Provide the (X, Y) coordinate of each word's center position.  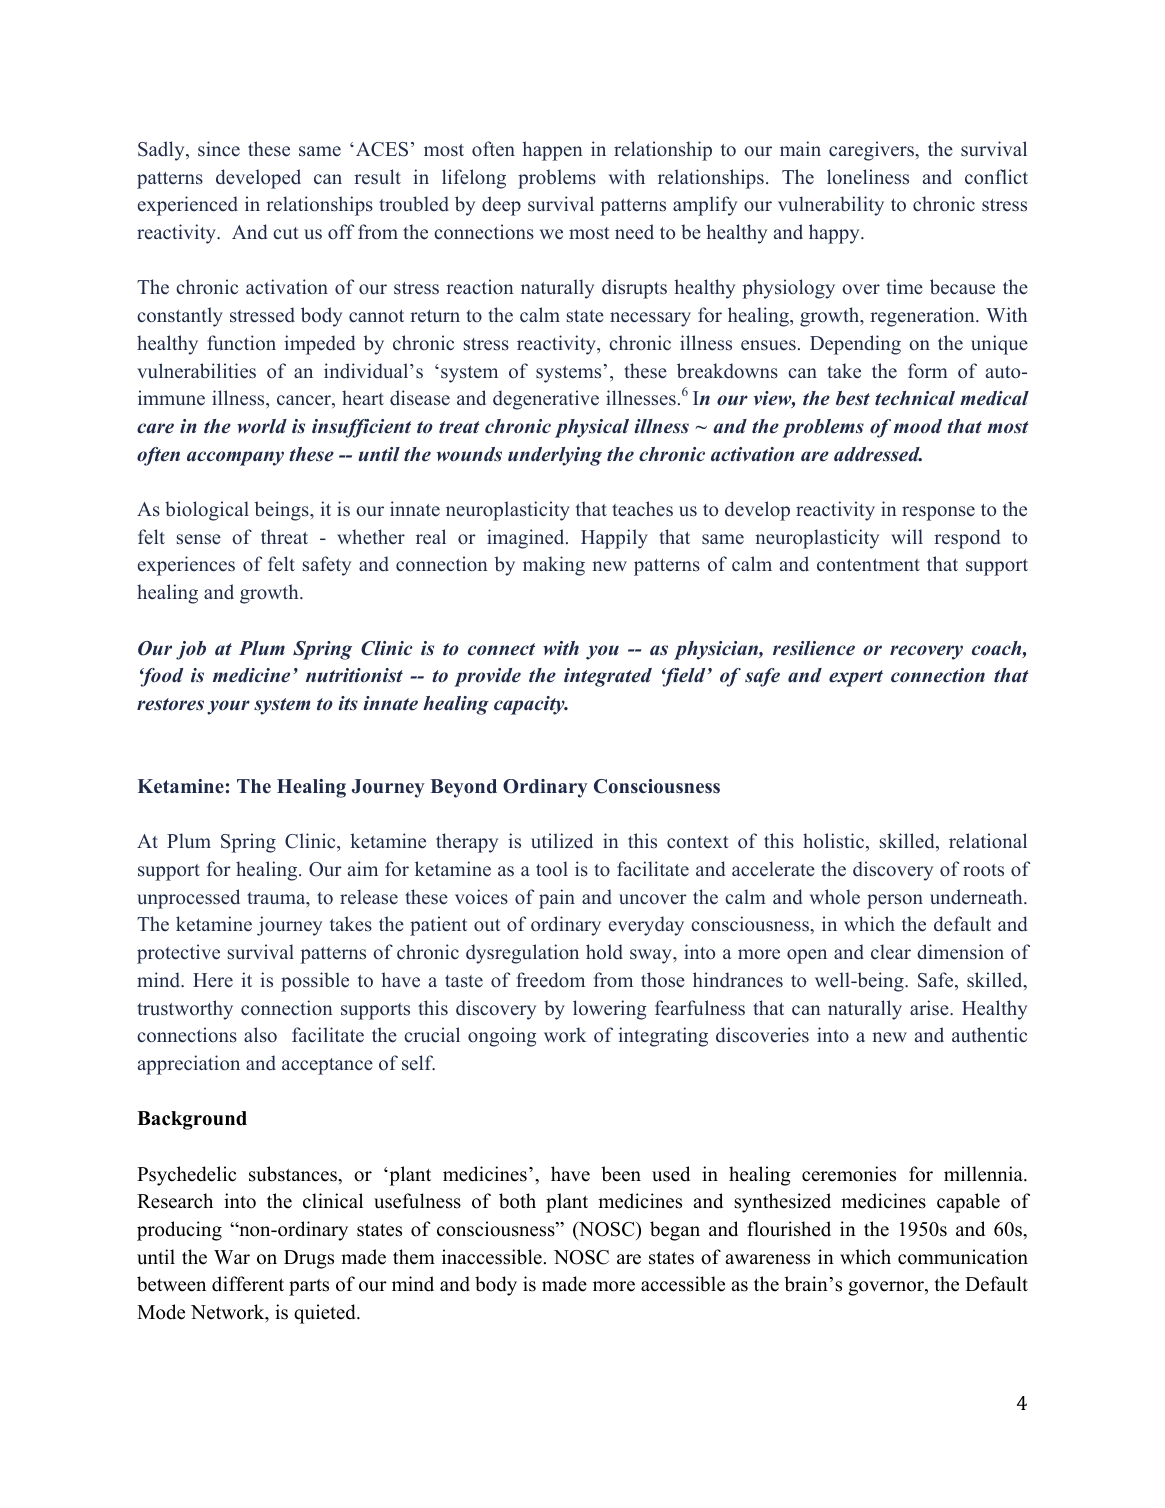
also (260, 1035)
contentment (868, 565)
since (219, 149)
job (191, 650)
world (262, 426)
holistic (835, 842)
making (554, 566)
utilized (562, 841)
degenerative (546, 400)
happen (552, 151)
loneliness (868, 177)
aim (363, 868)
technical (915, 398)
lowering (610, 1010)
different (248, 1284)
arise (930, 1008)
